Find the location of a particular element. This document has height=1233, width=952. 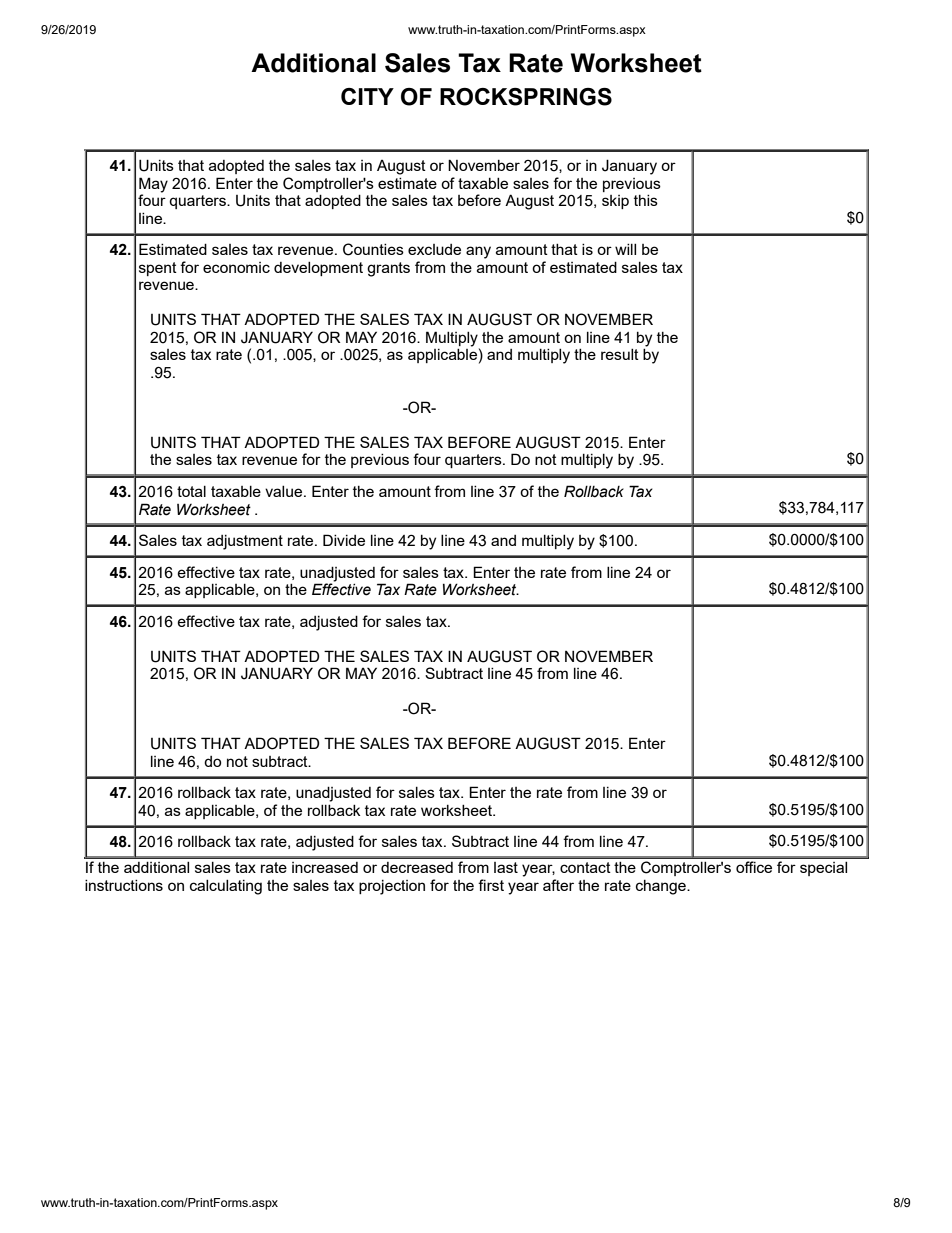

grants is located at coordinates (388, 269).
